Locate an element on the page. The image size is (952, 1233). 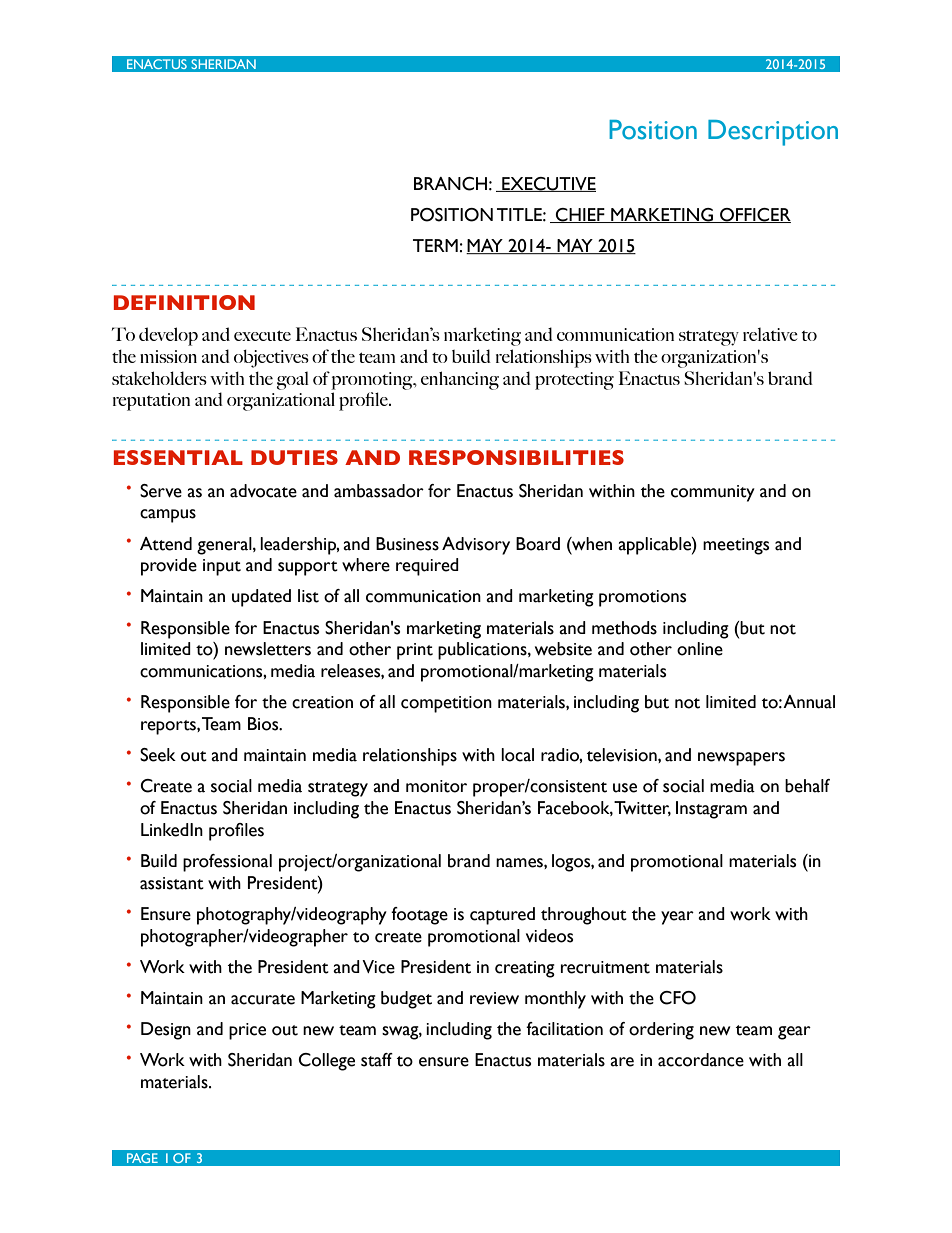
enhancing is located at coordinates (460, 380).
